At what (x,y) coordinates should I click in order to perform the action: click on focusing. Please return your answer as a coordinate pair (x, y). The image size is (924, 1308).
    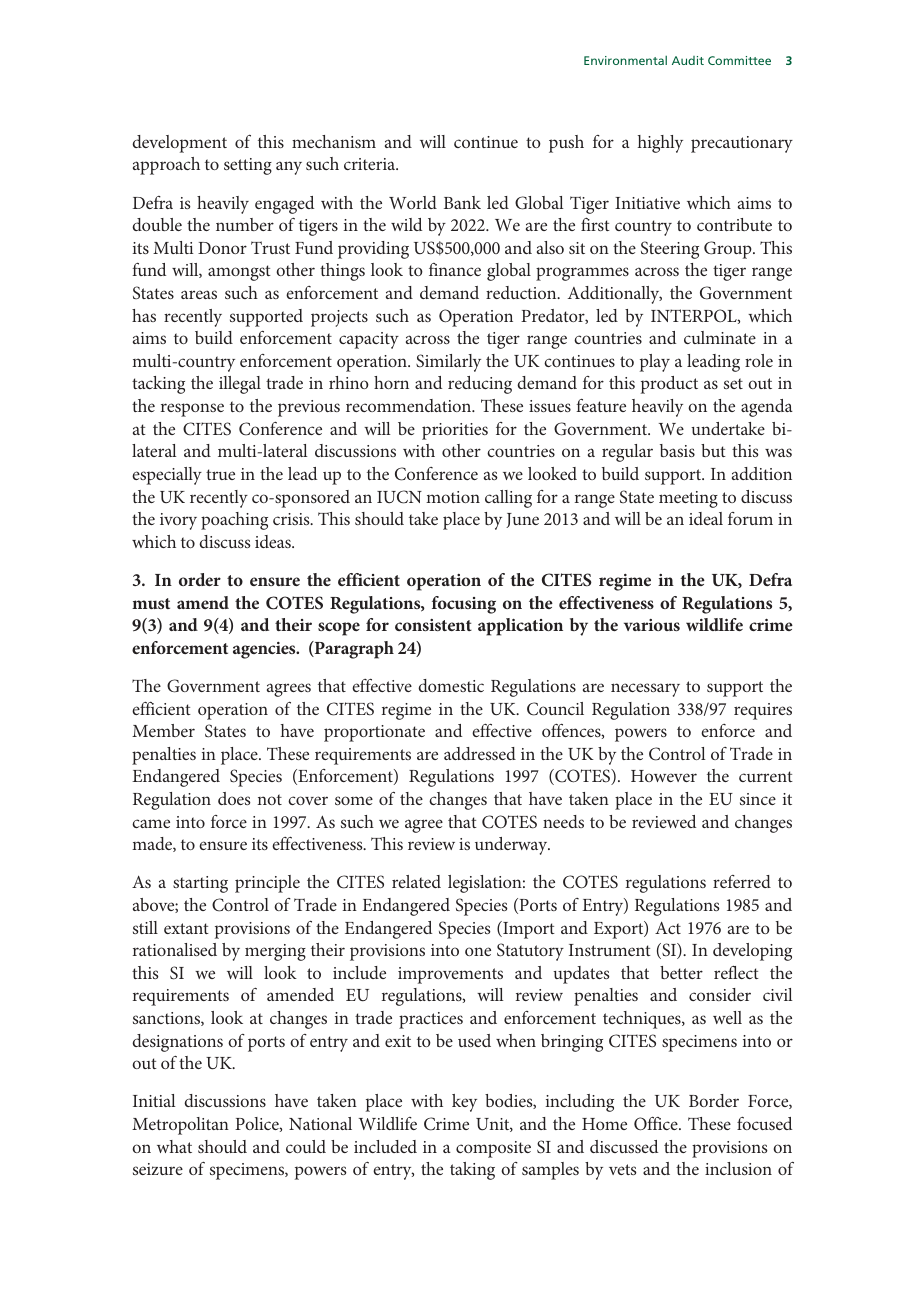
    Looking at the image, I should click on (464, 605).
